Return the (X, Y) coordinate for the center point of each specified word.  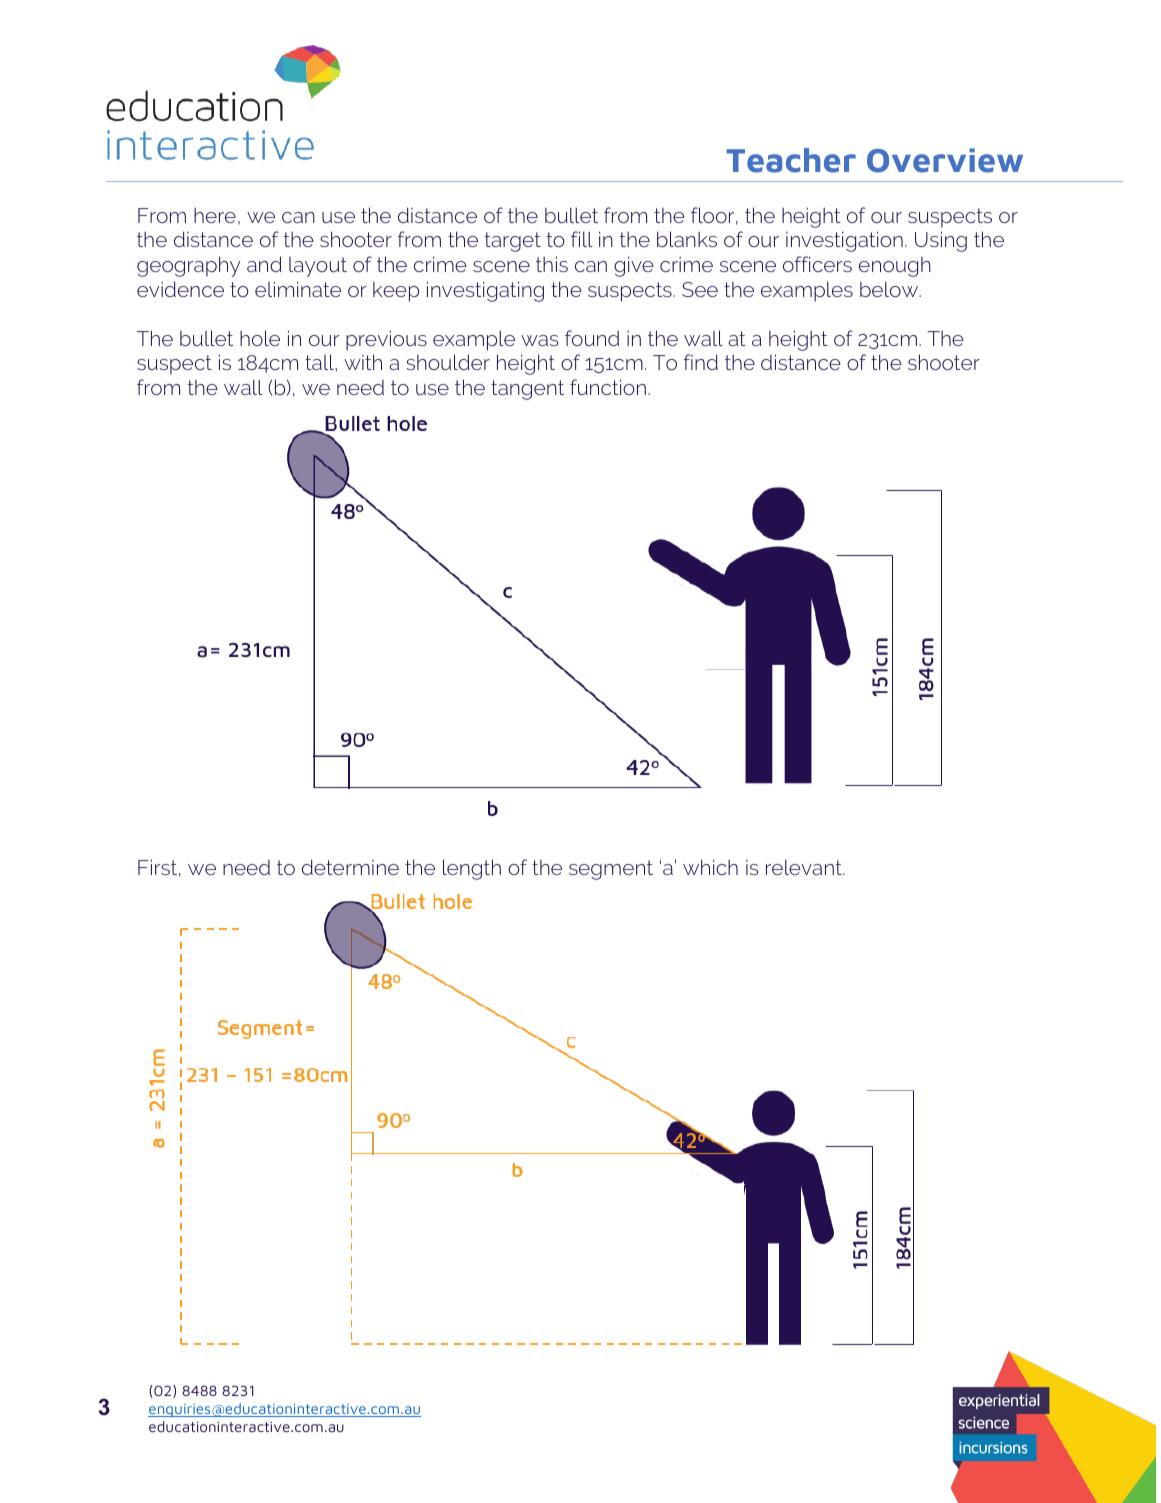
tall (320, 362)
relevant (805, 867)
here (215, 215)
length (472, 869)
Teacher (791, 160)
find (701, 362)
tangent (527, 390)
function (608, 387)
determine (350, 867)
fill (582, 239)
